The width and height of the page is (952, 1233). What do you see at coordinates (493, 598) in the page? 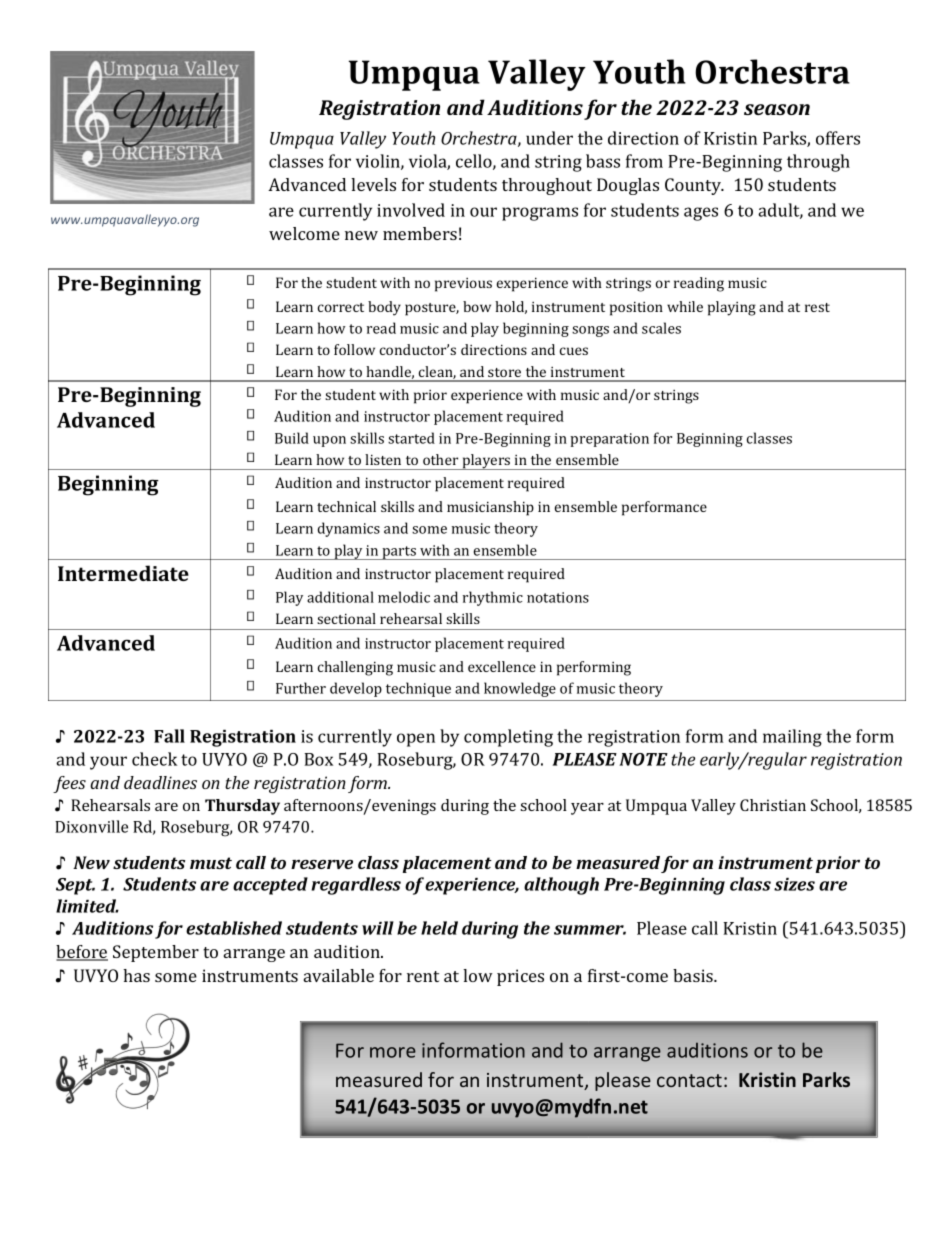
I see `rhythmic` at bounding box center [493, 598].
